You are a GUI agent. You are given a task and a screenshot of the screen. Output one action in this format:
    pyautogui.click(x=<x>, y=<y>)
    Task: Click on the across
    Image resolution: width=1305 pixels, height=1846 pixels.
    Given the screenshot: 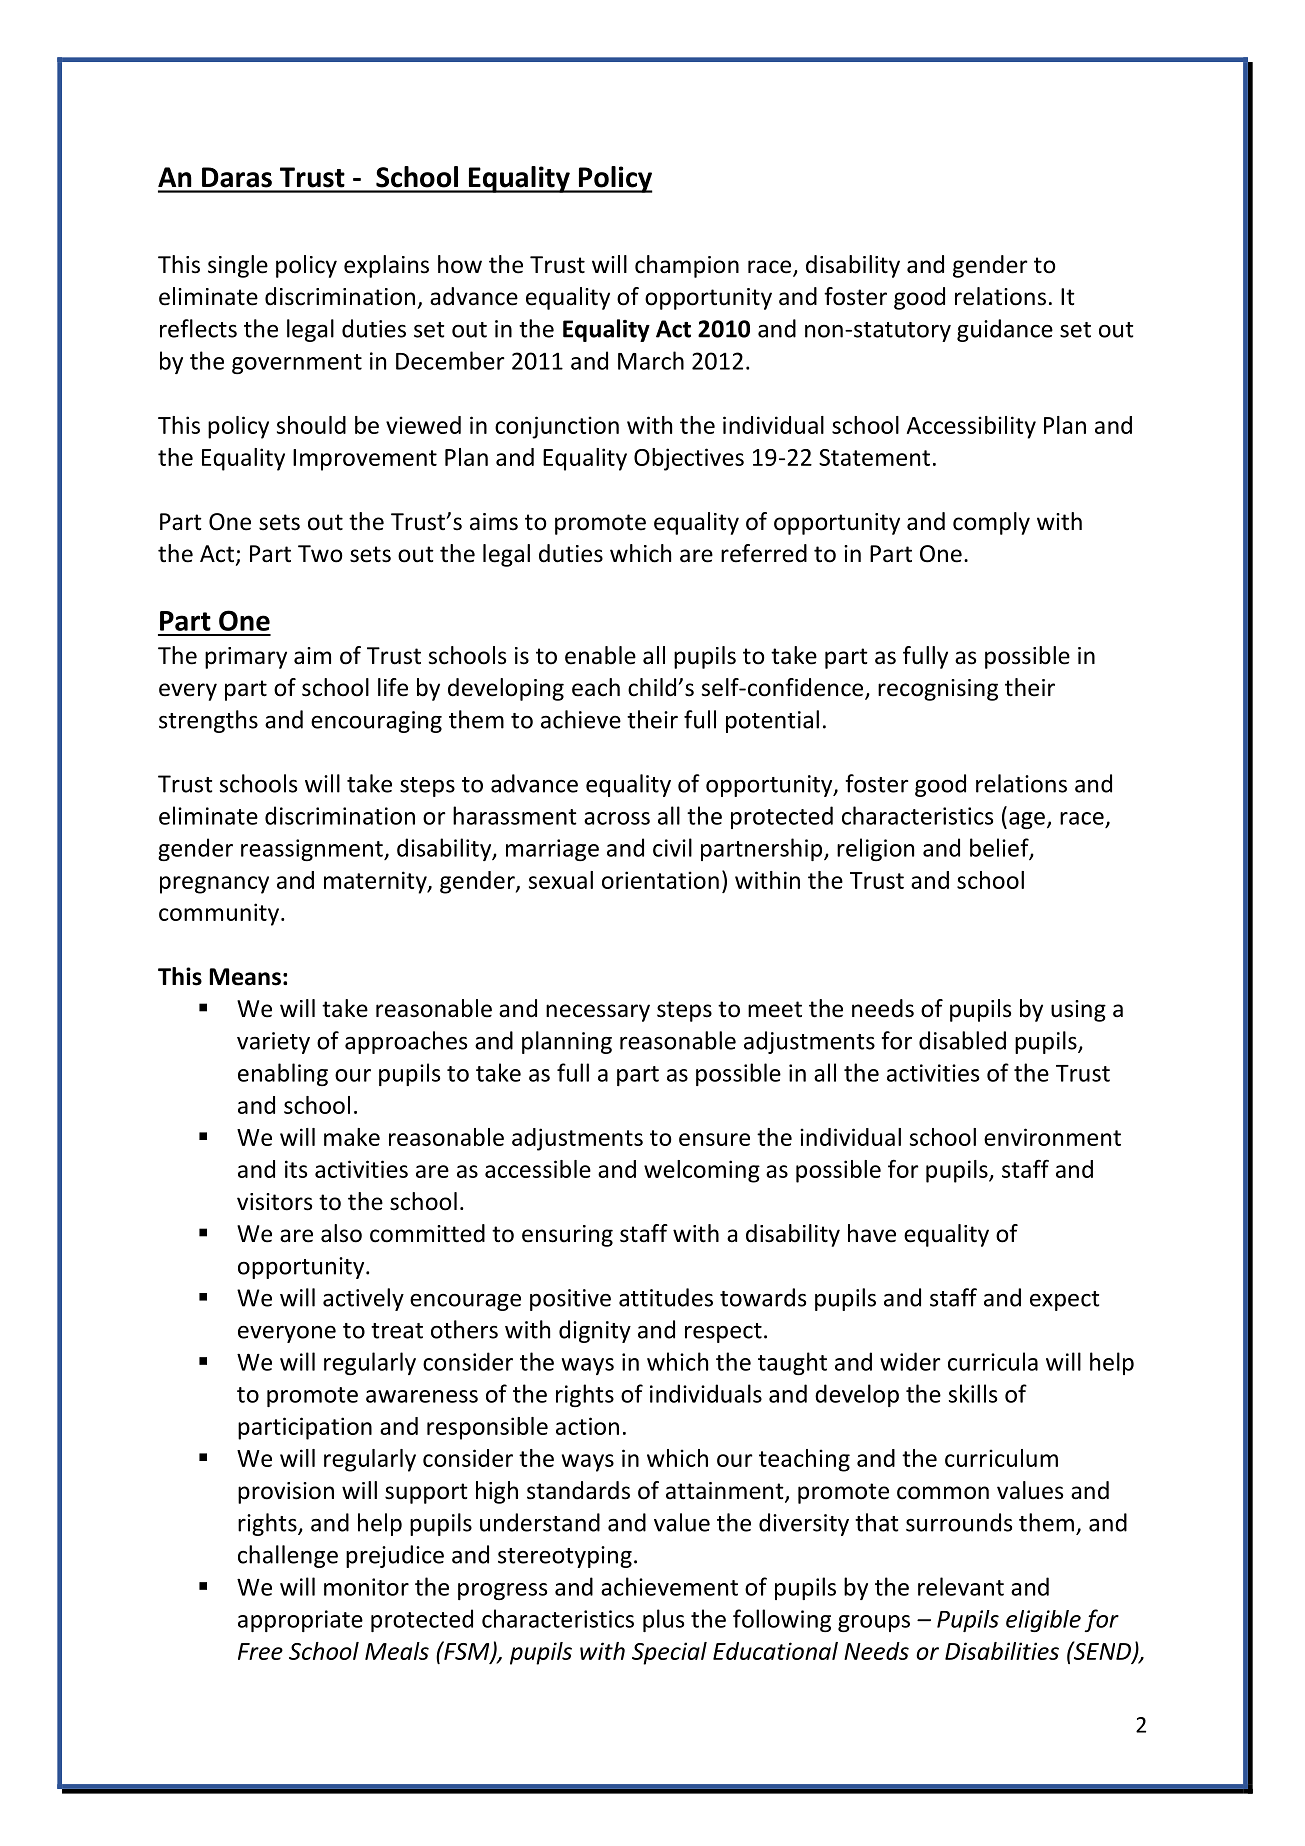 What is the action you would take?
    pyautogui.click(x=617, y=818)
